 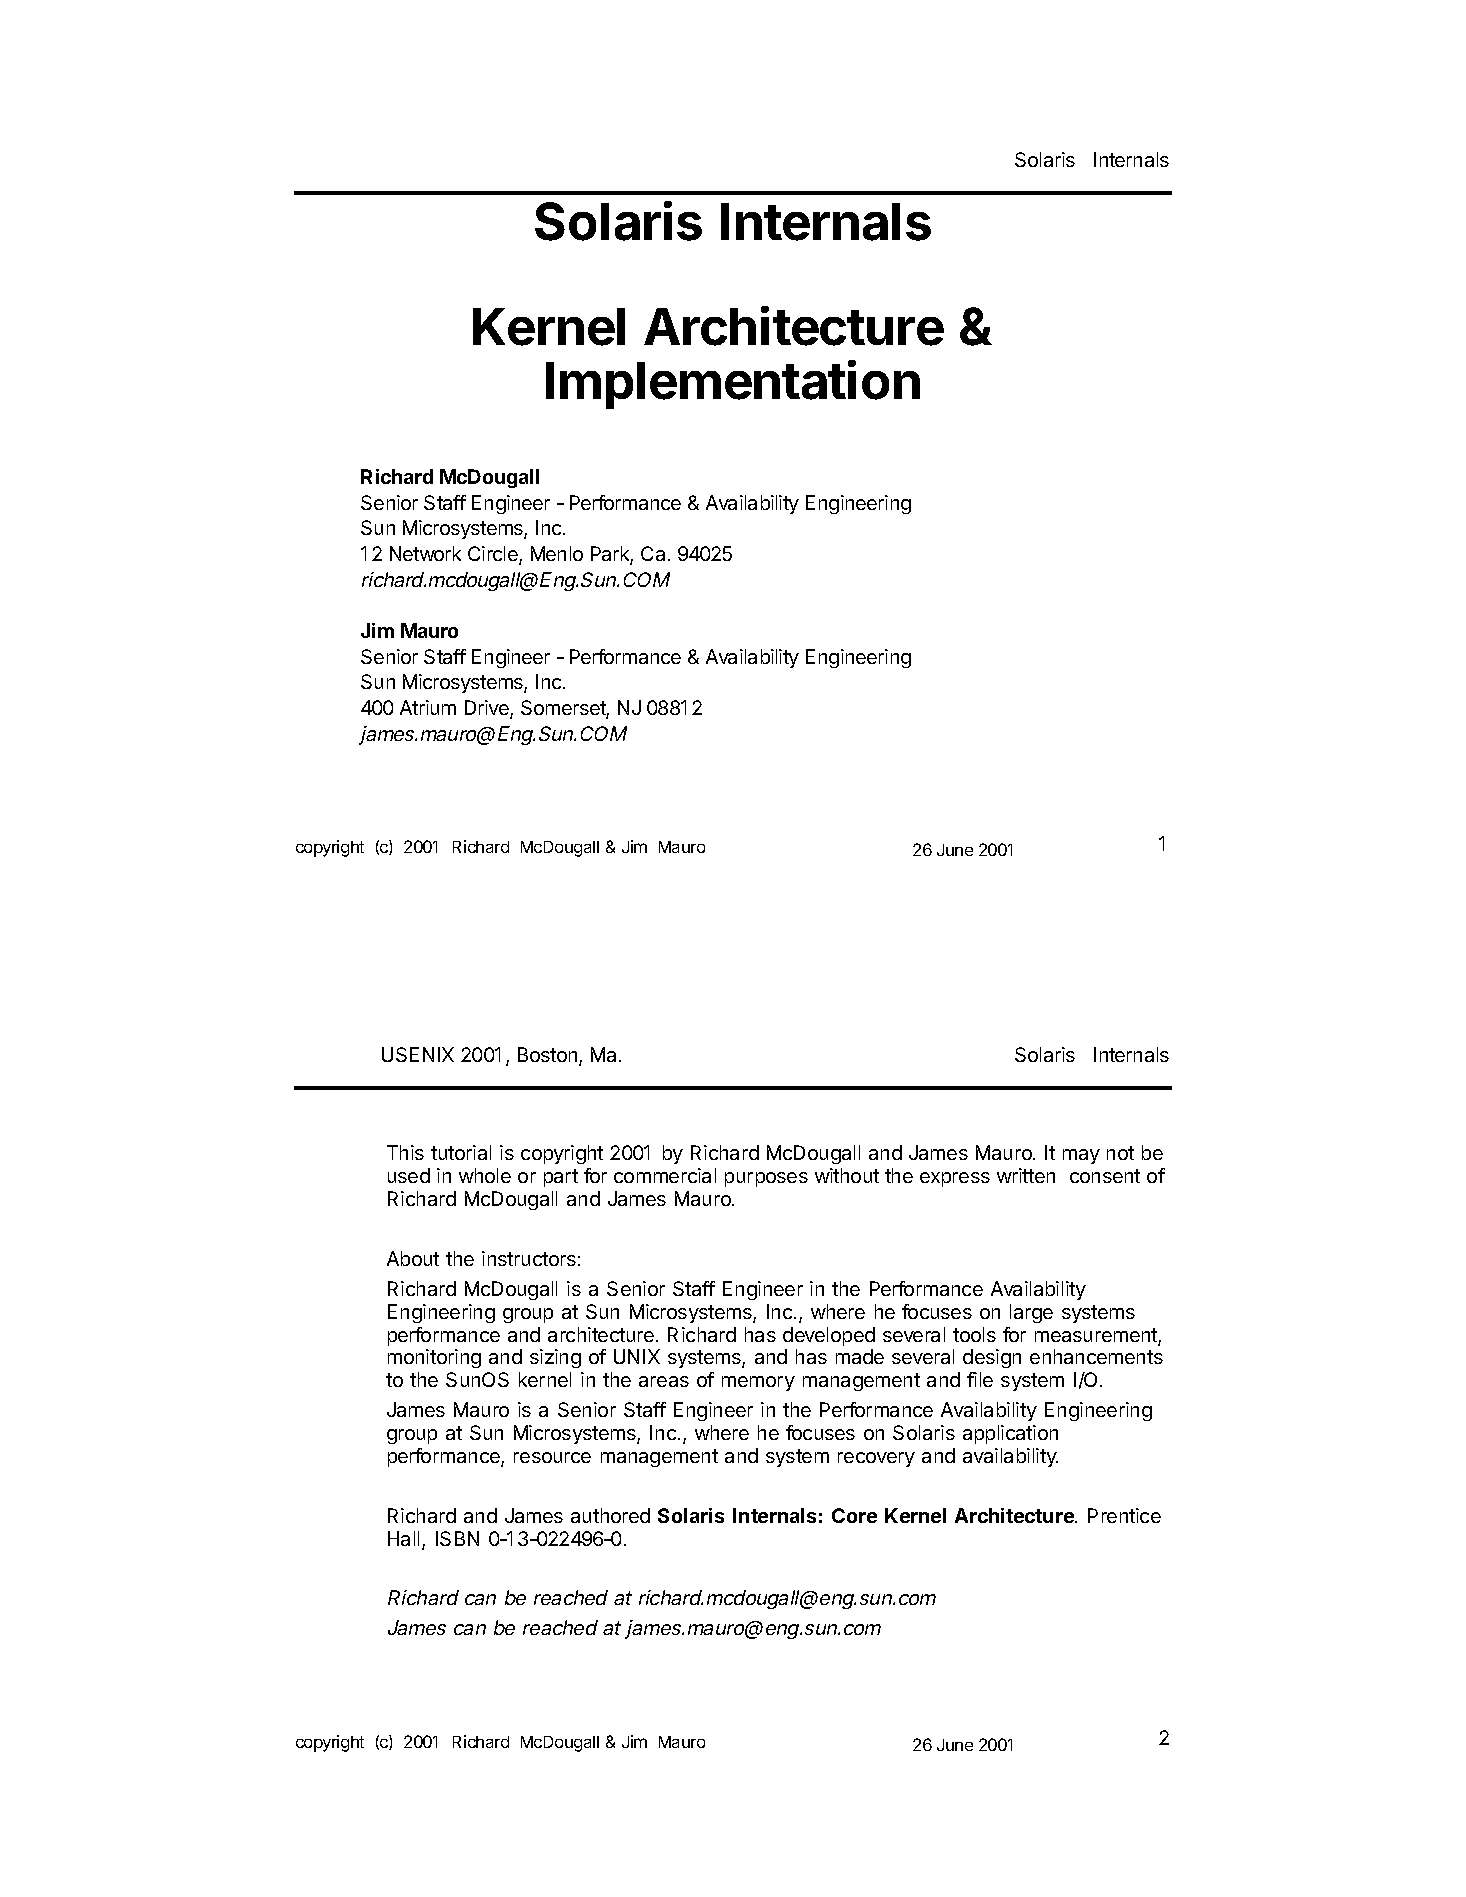 What do you see at coordinates (1081, 1156) in the image?
I see `may` at bounding box center [1081, 1156].
